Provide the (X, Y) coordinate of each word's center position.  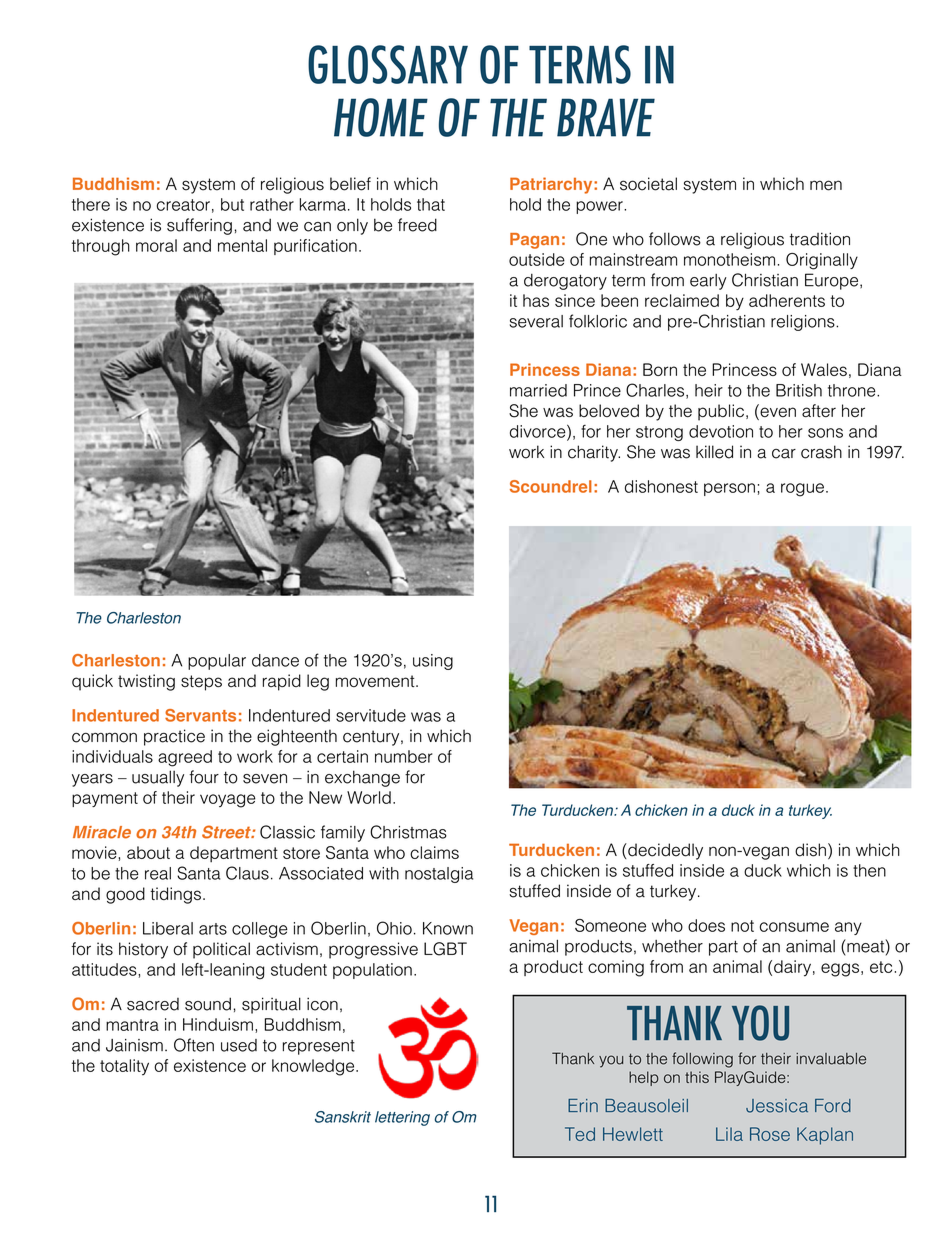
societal (648, 184)
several (536, 321)
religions (804, 323)
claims (434, 852)
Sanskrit (343, 1117)
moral (156, 245)
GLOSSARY (388, 64)
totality (124, 1067)
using (433, 662)
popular (217, 662)
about (148, 852)
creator (183, 205)
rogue (802, 490)
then (869, 870)
